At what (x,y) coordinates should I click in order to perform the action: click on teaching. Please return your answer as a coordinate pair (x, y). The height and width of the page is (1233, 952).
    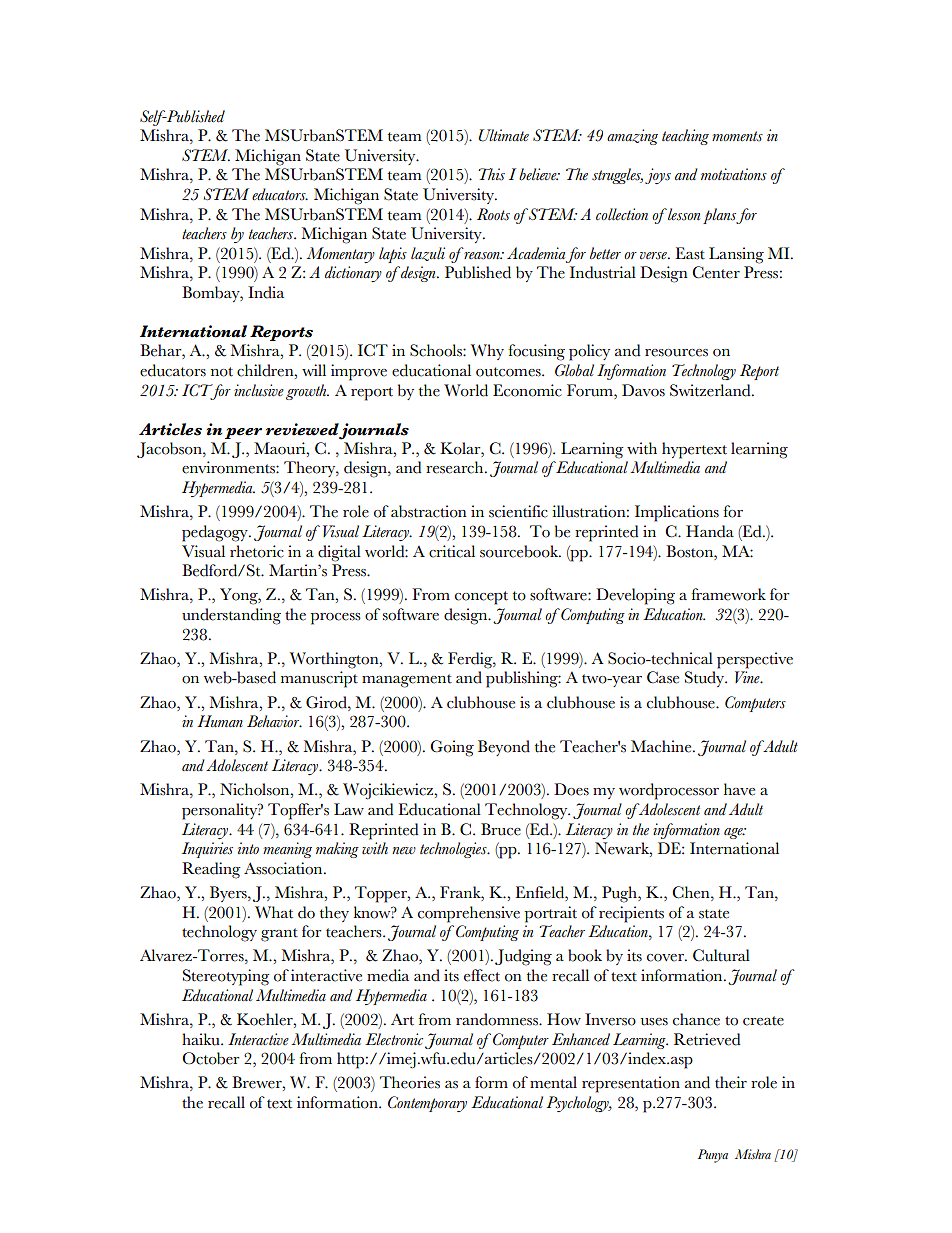
    Looking at the image, I should click on (685, 137).
